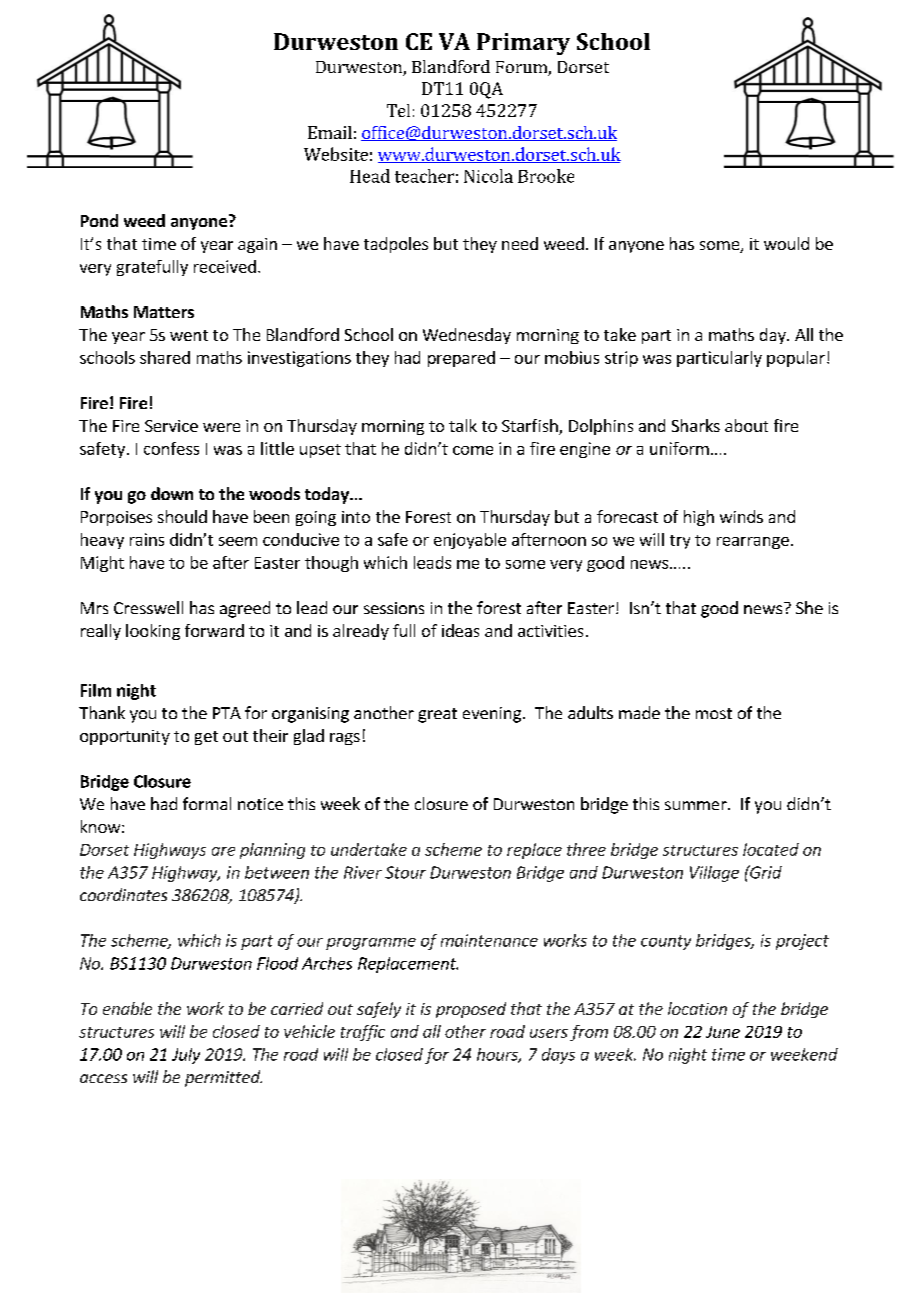 The width and height of the page is (924, 1308). What do you see at coordinates (470, 541) in the page?
I see `enjoyable` at bounding box center [470, 541].
